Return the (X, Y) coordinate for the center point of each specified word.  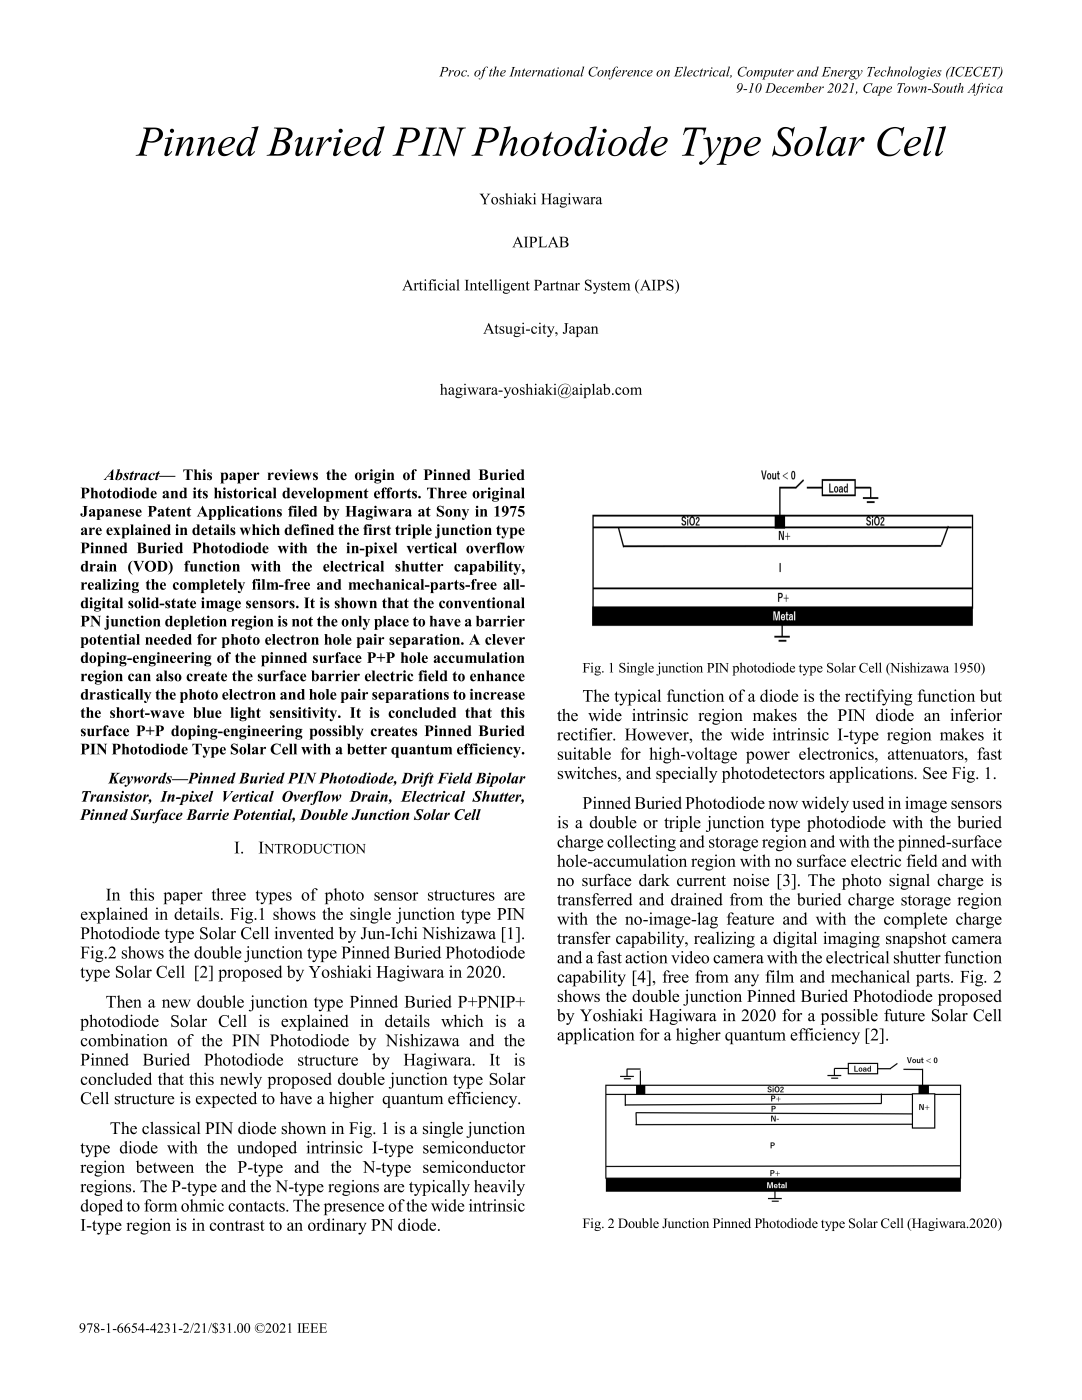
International (546, 71)
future (904, 1015)
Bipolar (500, 779)
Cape (877, 89)
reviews (293, 475)
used (868, 802)
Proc (454, 72)
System (607, 286)
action (646, 957)
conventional (482, 603)
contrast (237, 1225)
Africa (985, 89)
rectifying (879, 697)
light (245, 714)
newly (241, 1080)
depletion (196, 622)
